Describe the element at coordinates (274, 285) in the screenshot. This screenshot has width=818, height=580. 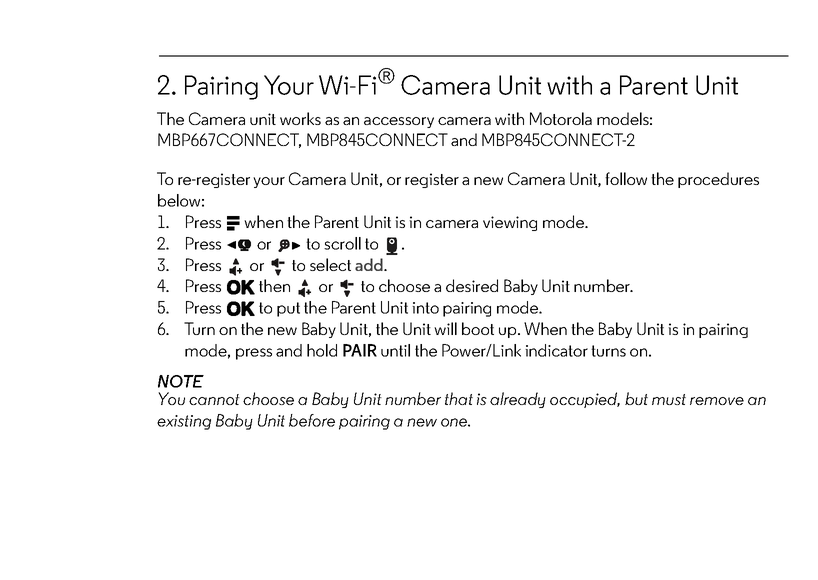
I see `then` at that location.
